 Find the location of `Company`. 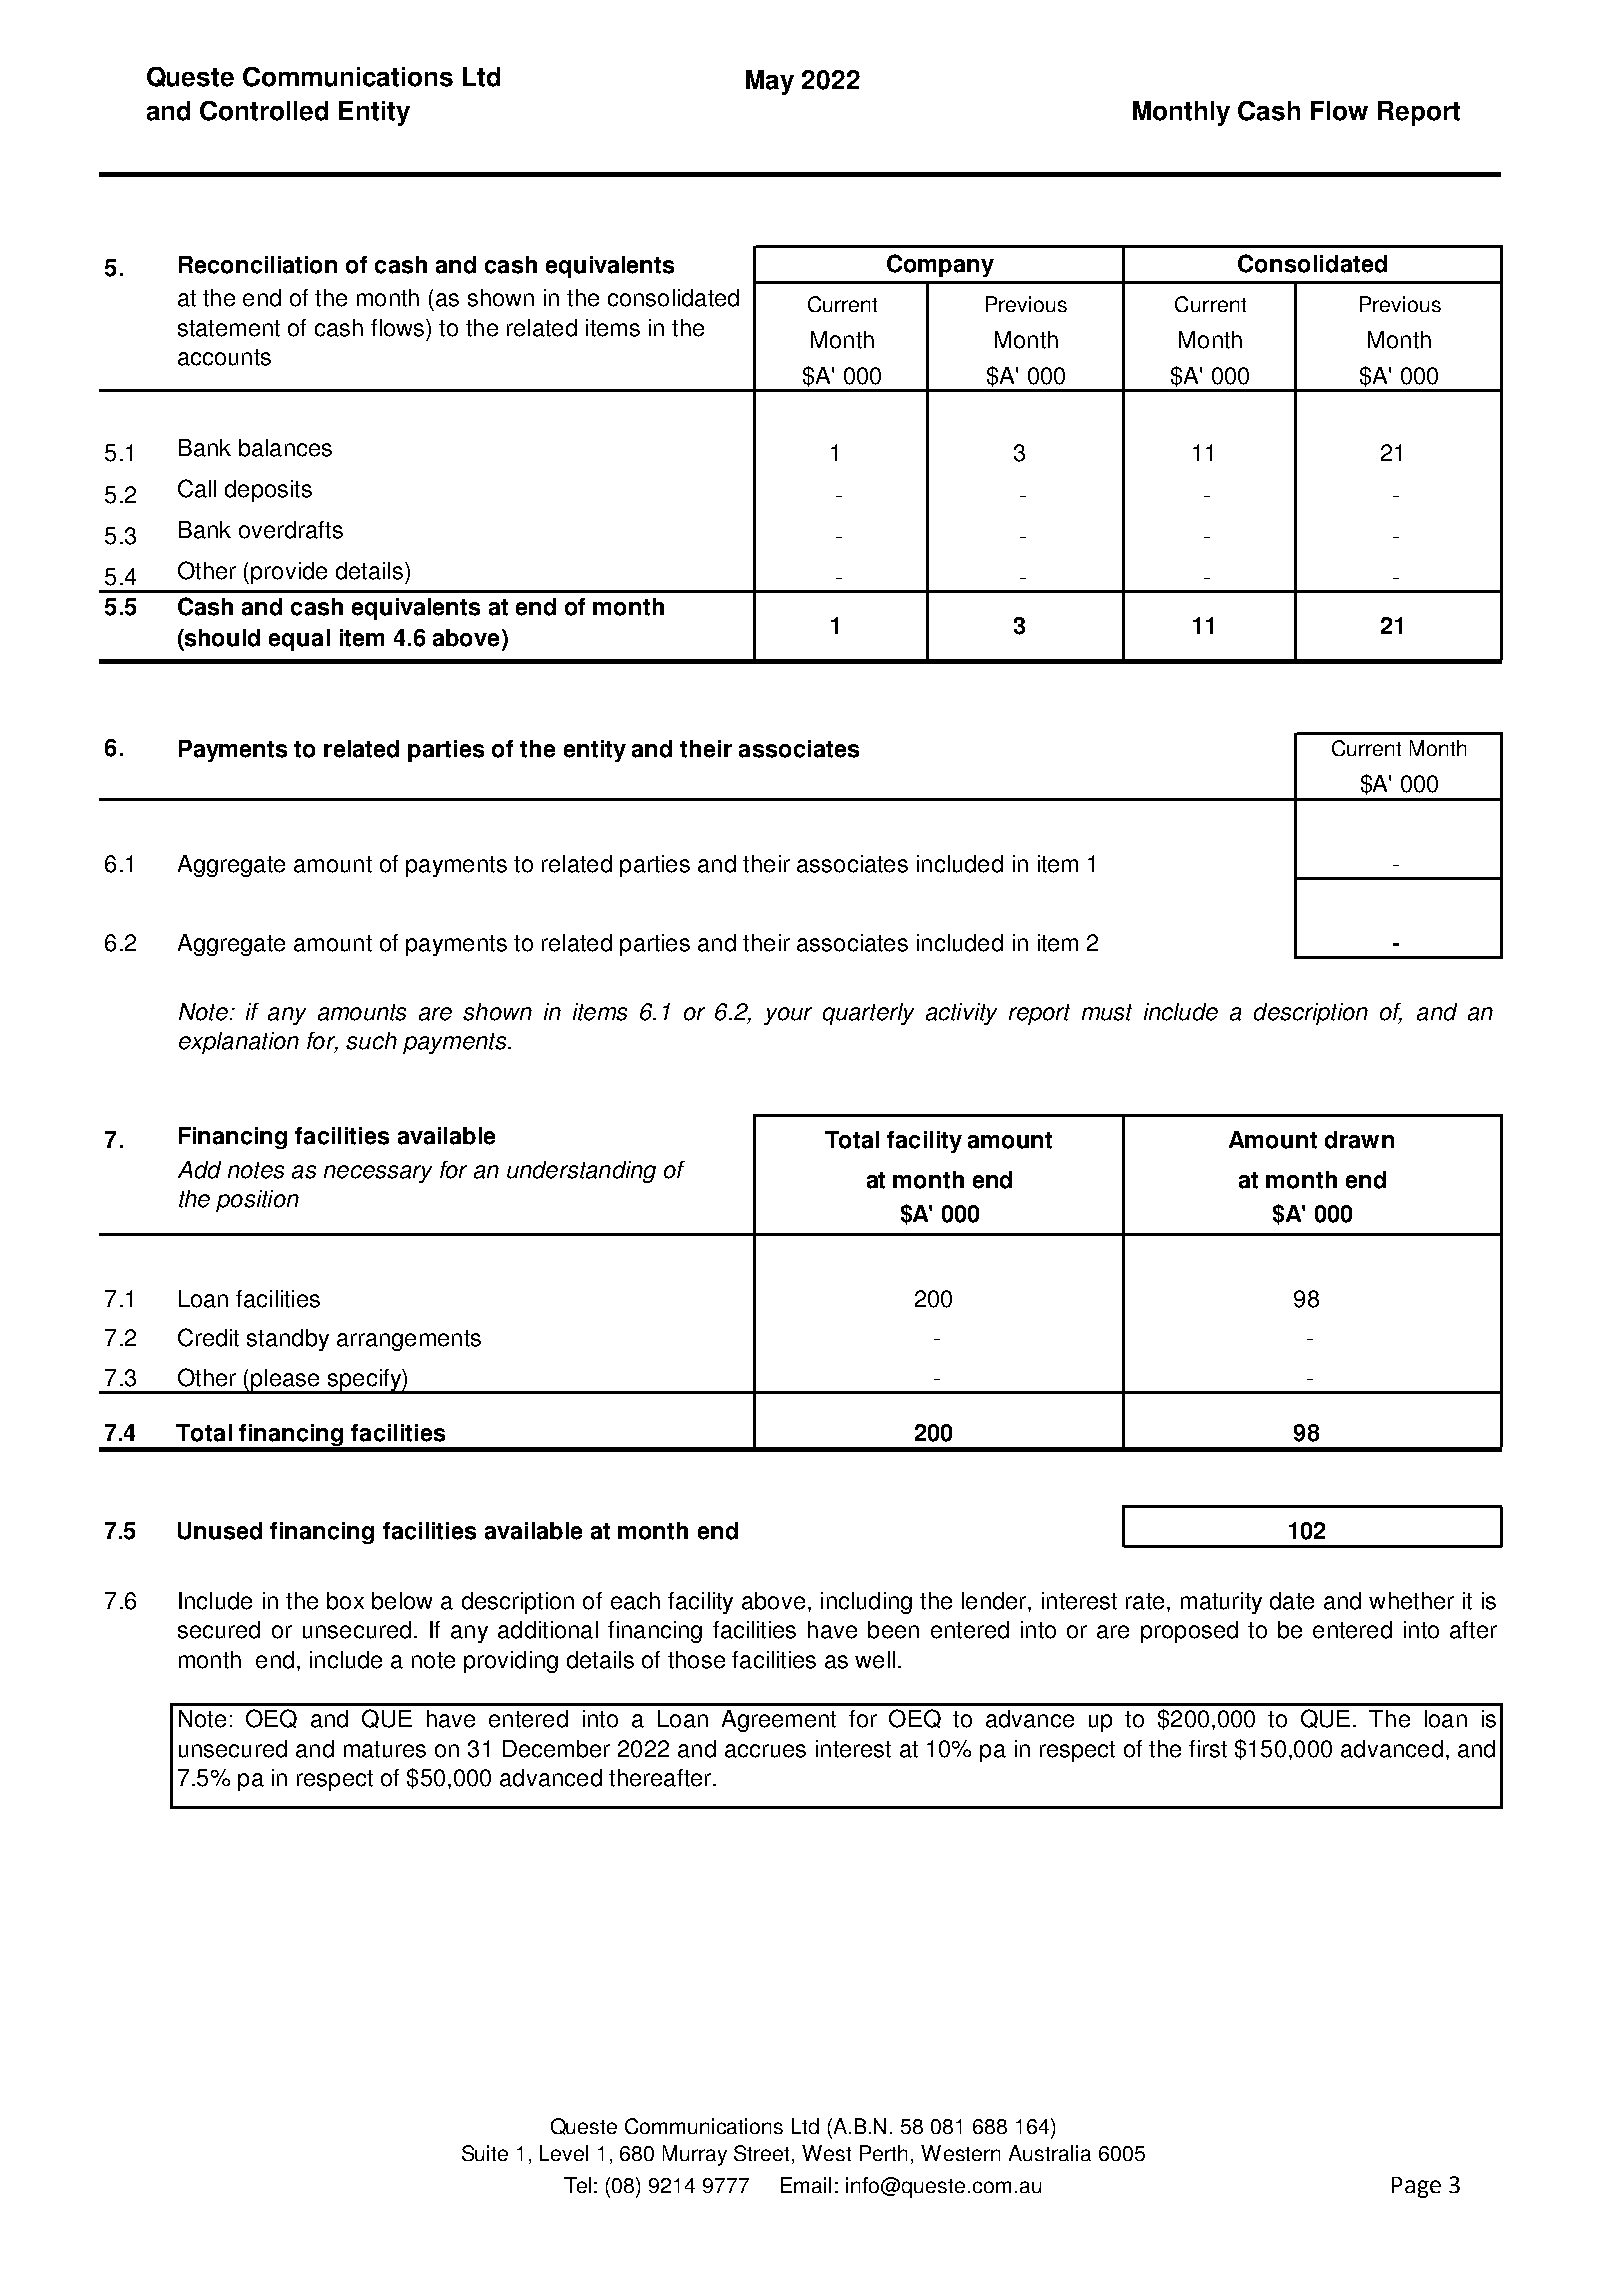

Company is located at coordinates (940, 265).
